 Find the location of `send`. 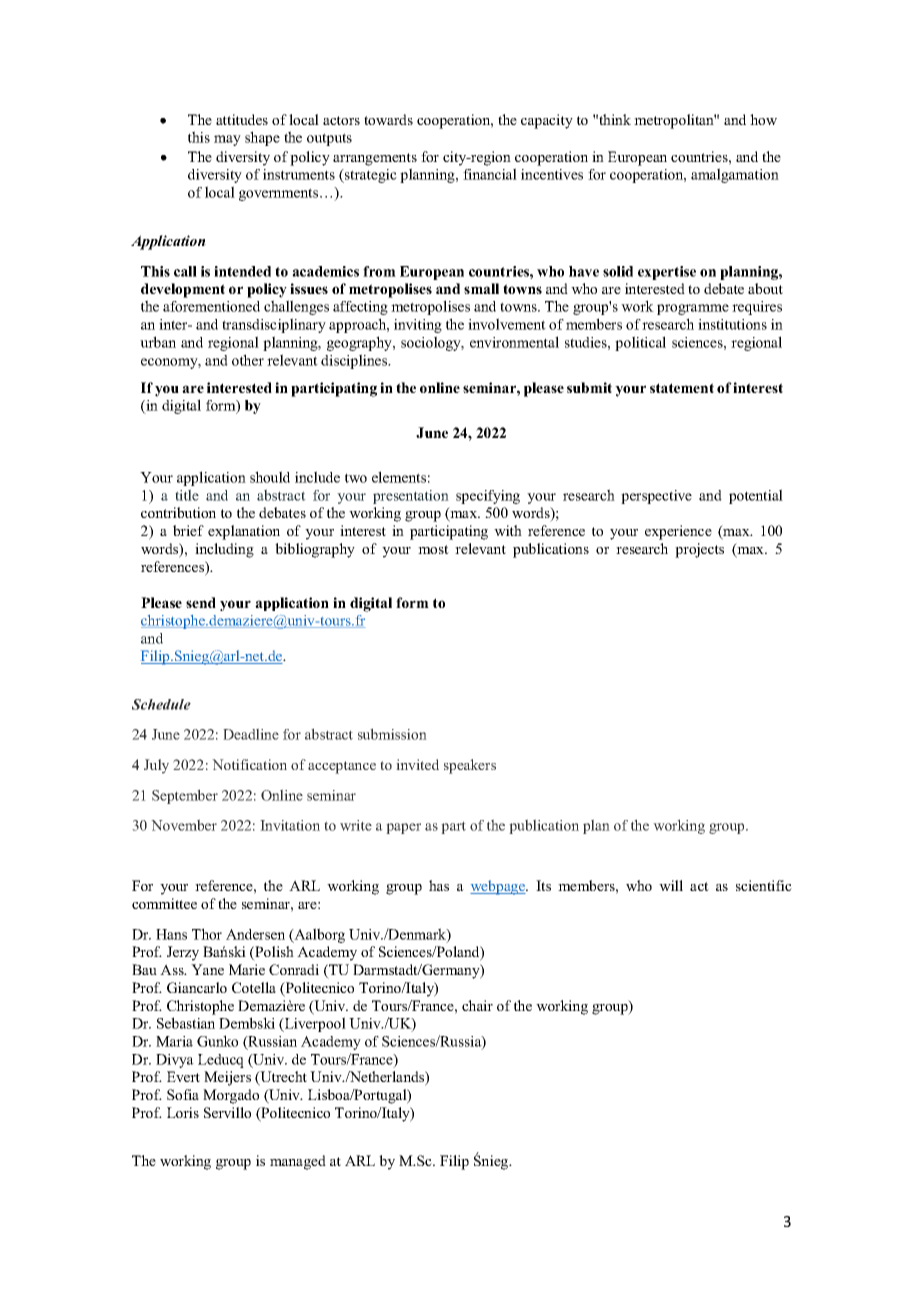

send is located at coordinates (201, 602).
